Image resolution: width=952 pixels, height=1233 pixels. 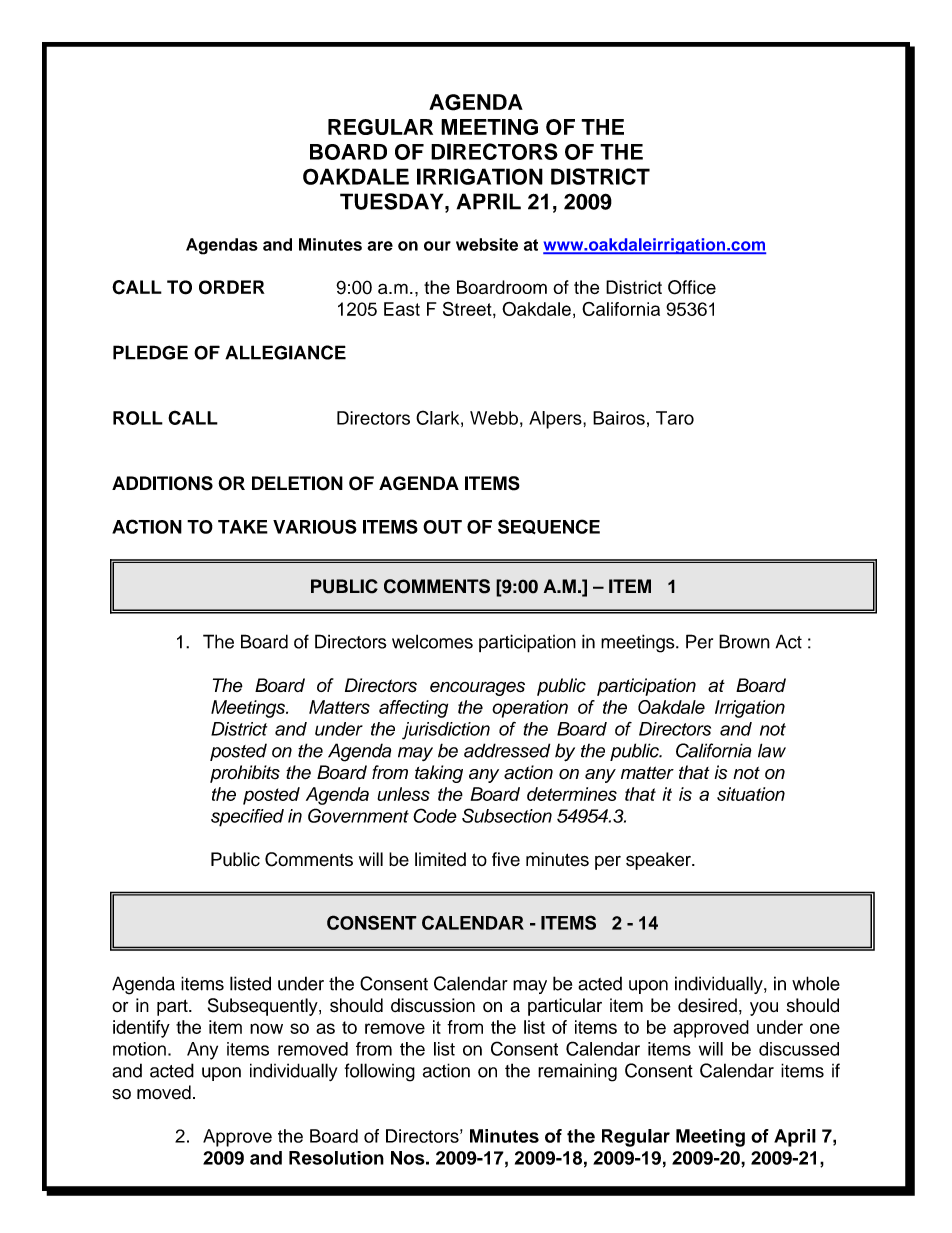 I want to click on encourages, so click(x=477, y=688).
